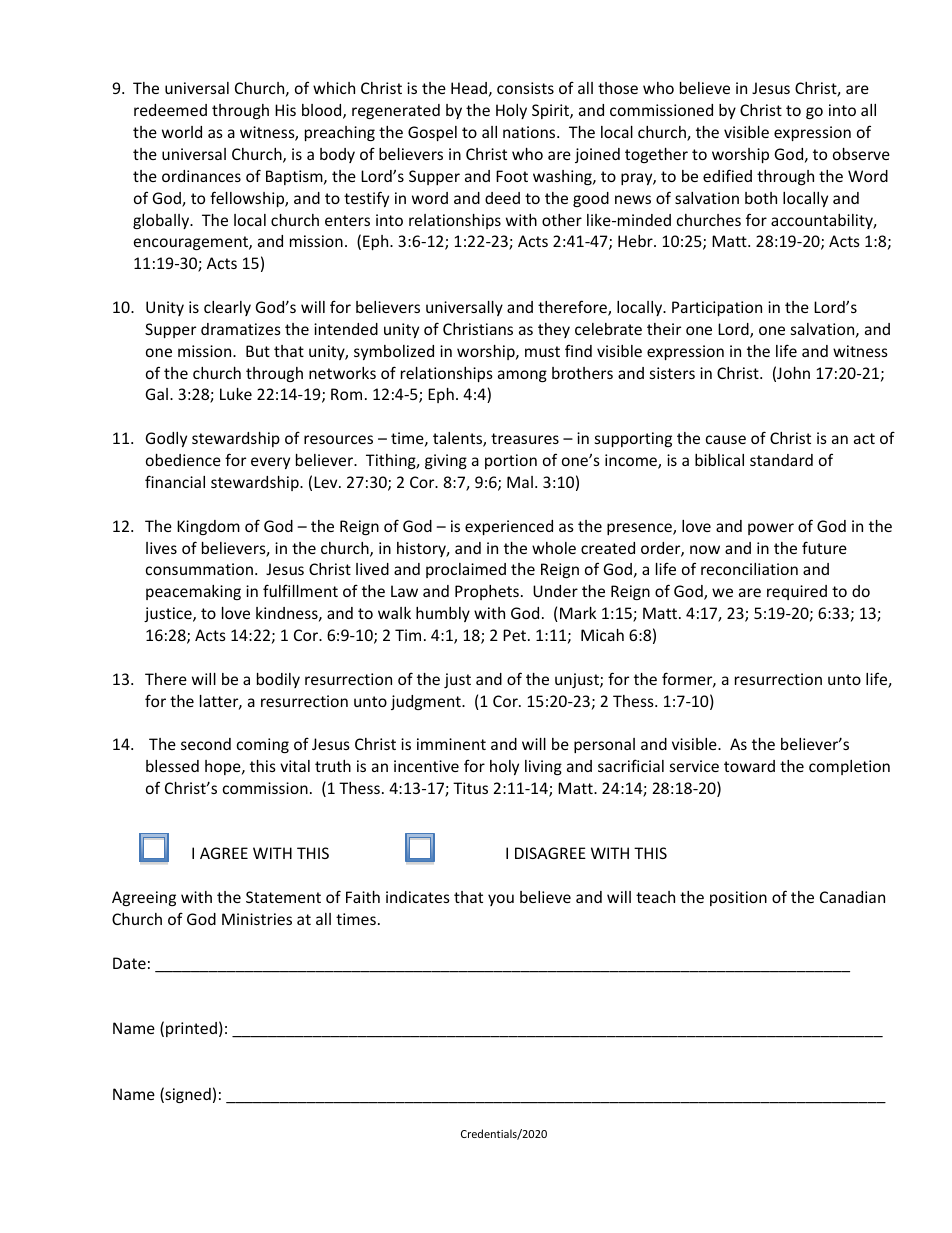  I want to click on second, so click(206, 744).
